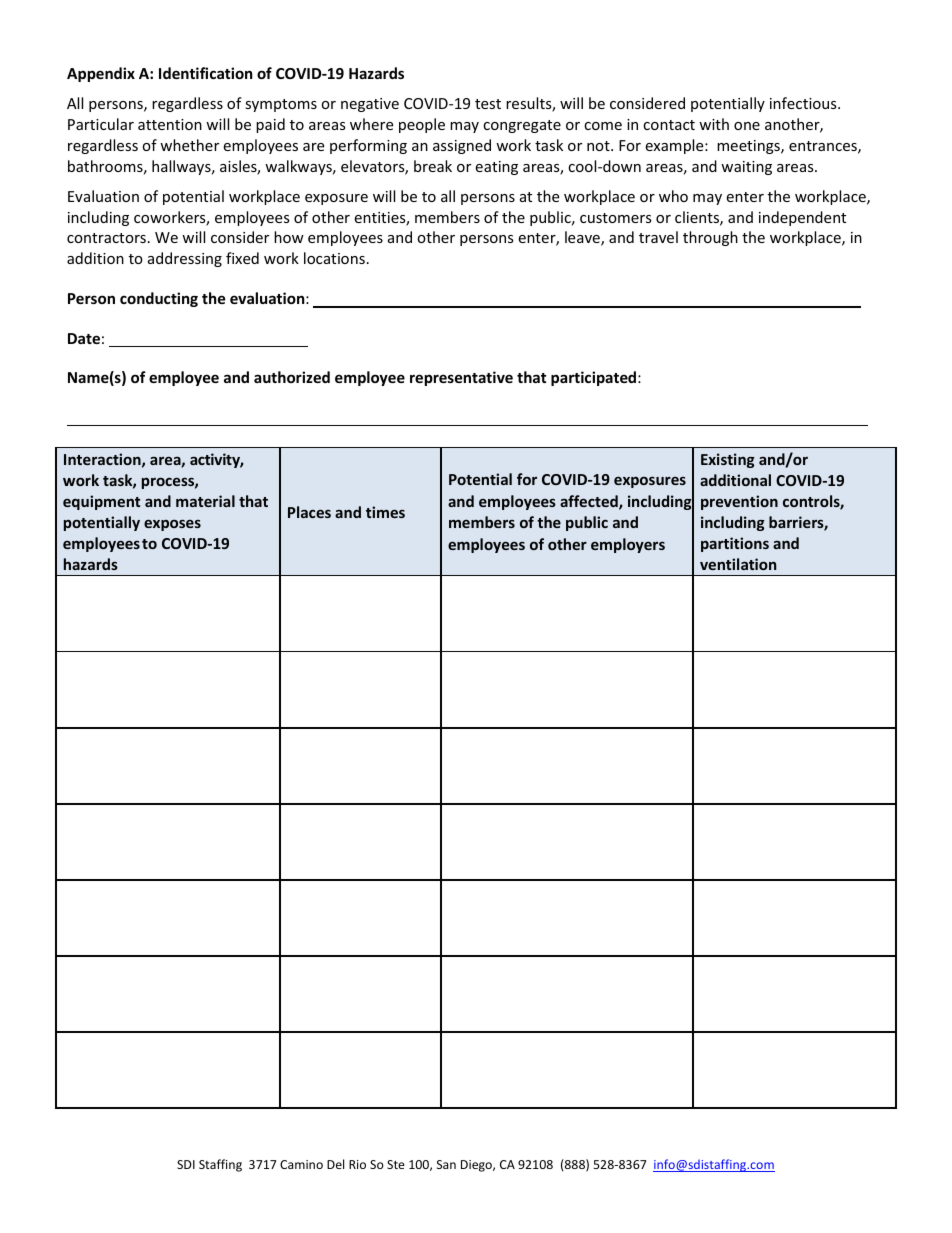 Image resolution: width=952 pixels, height=1233 pixels. I want to click on Del, so click(335, 1164).
